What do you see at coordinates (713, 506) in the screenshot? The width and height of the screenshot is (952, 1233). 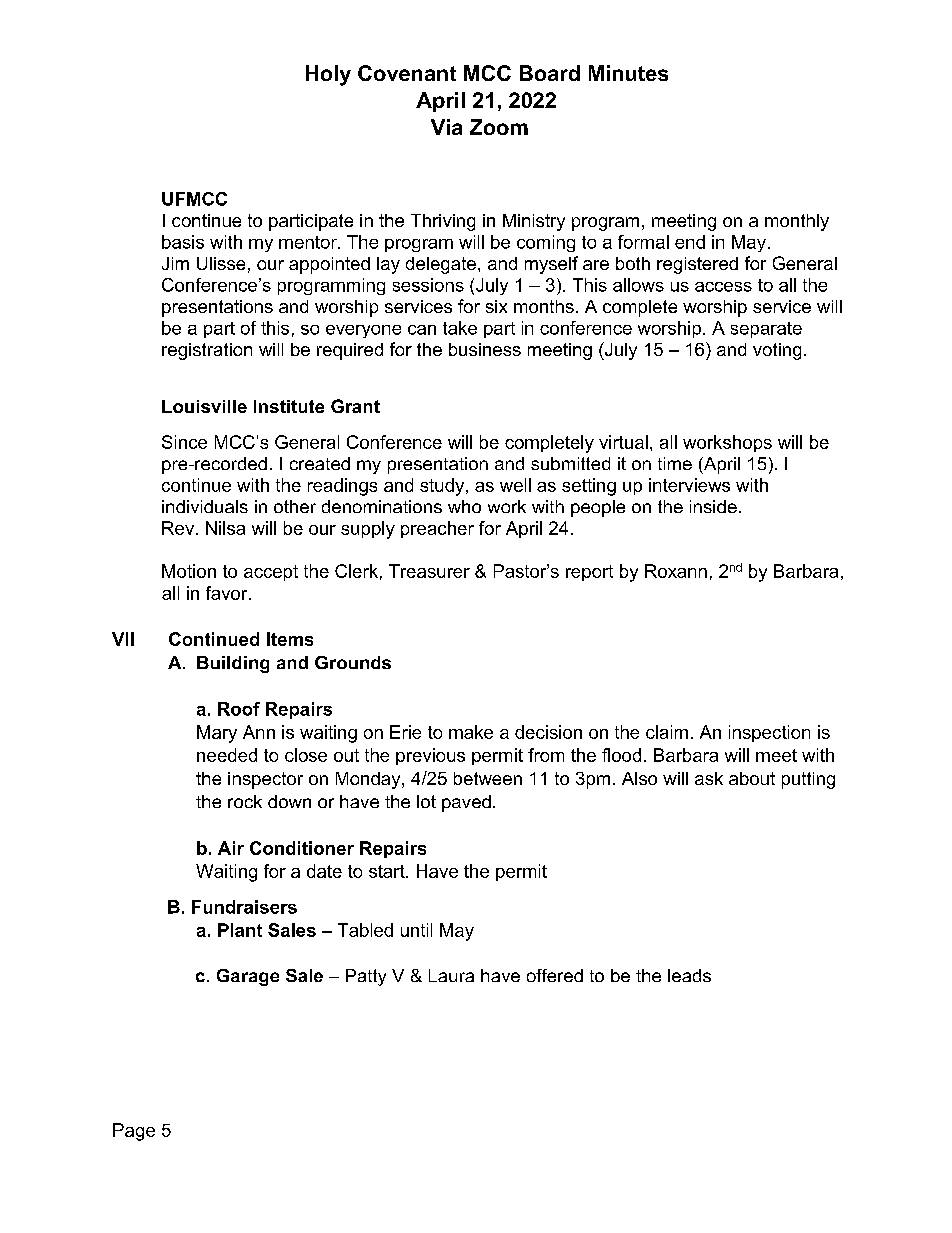 I see `inside` at bounding box center [713, 506].
